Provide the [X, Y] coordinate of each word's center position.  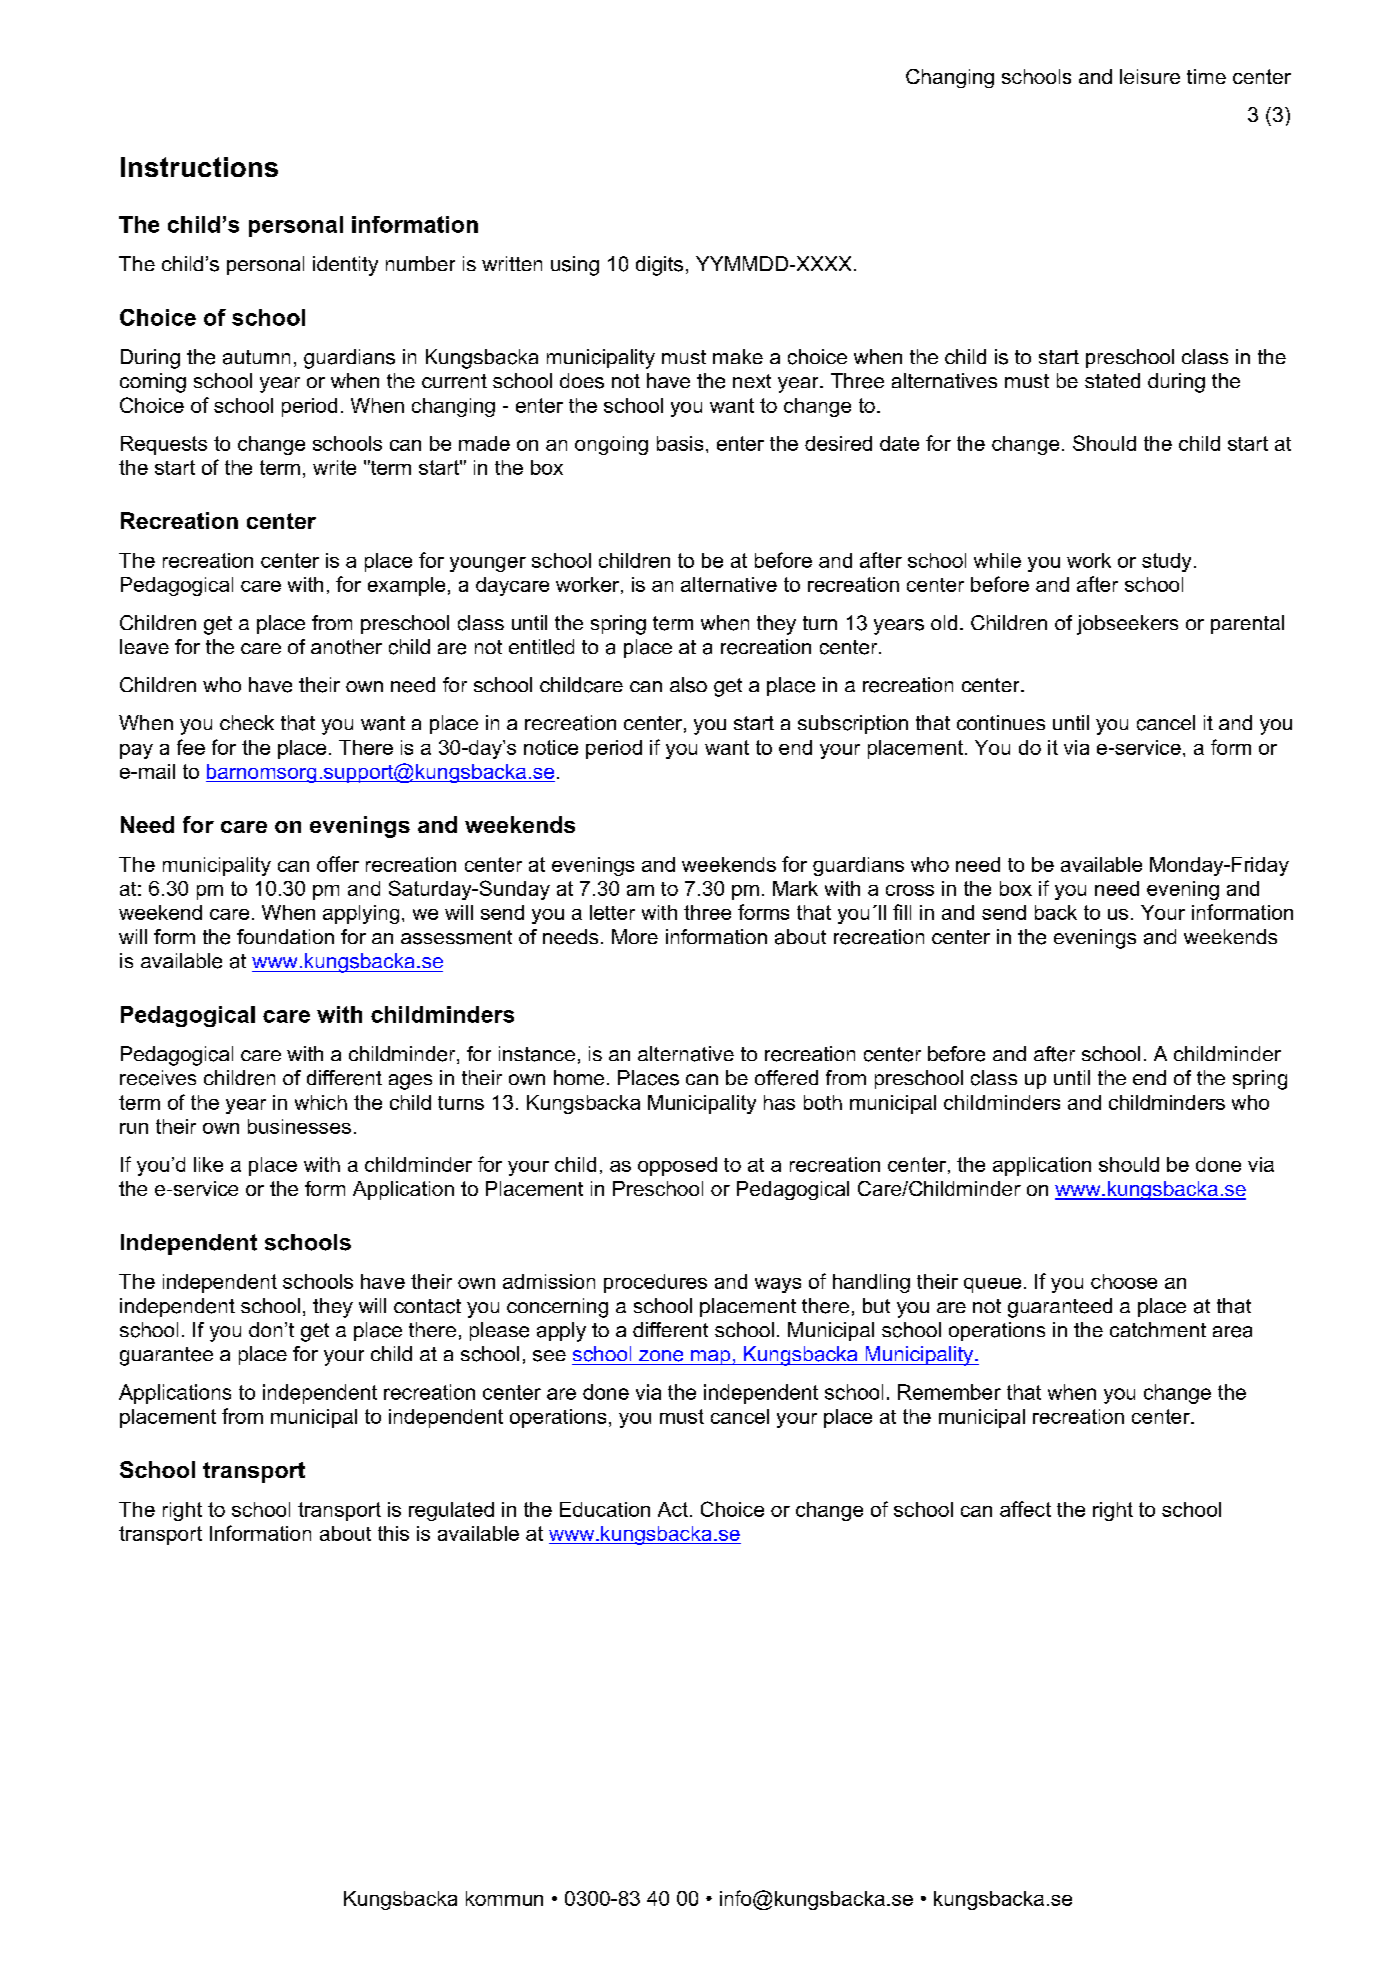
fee [191, 747]
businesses [299, 1126]
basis [680, 443]
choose [1124, 1281]
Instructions [199, 167]
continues [1001, 722]
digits [659, 266]
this [393, 1533]
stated [1112, 380]
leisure [1150, 76]
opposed [677, 1166]
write [334, 467]
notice [551, 747]
